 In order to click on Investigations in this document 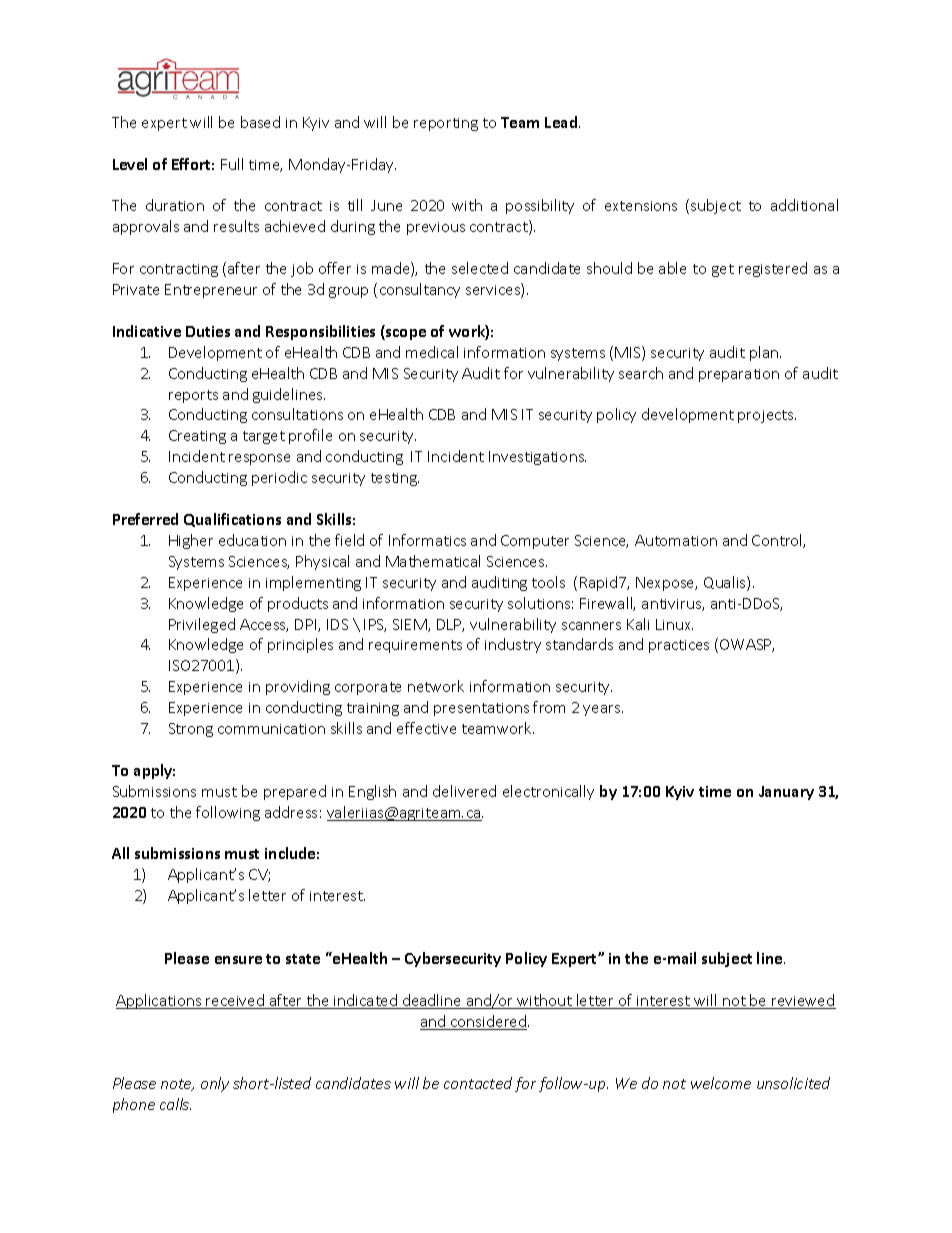, I will do `click(537, 458)`.
